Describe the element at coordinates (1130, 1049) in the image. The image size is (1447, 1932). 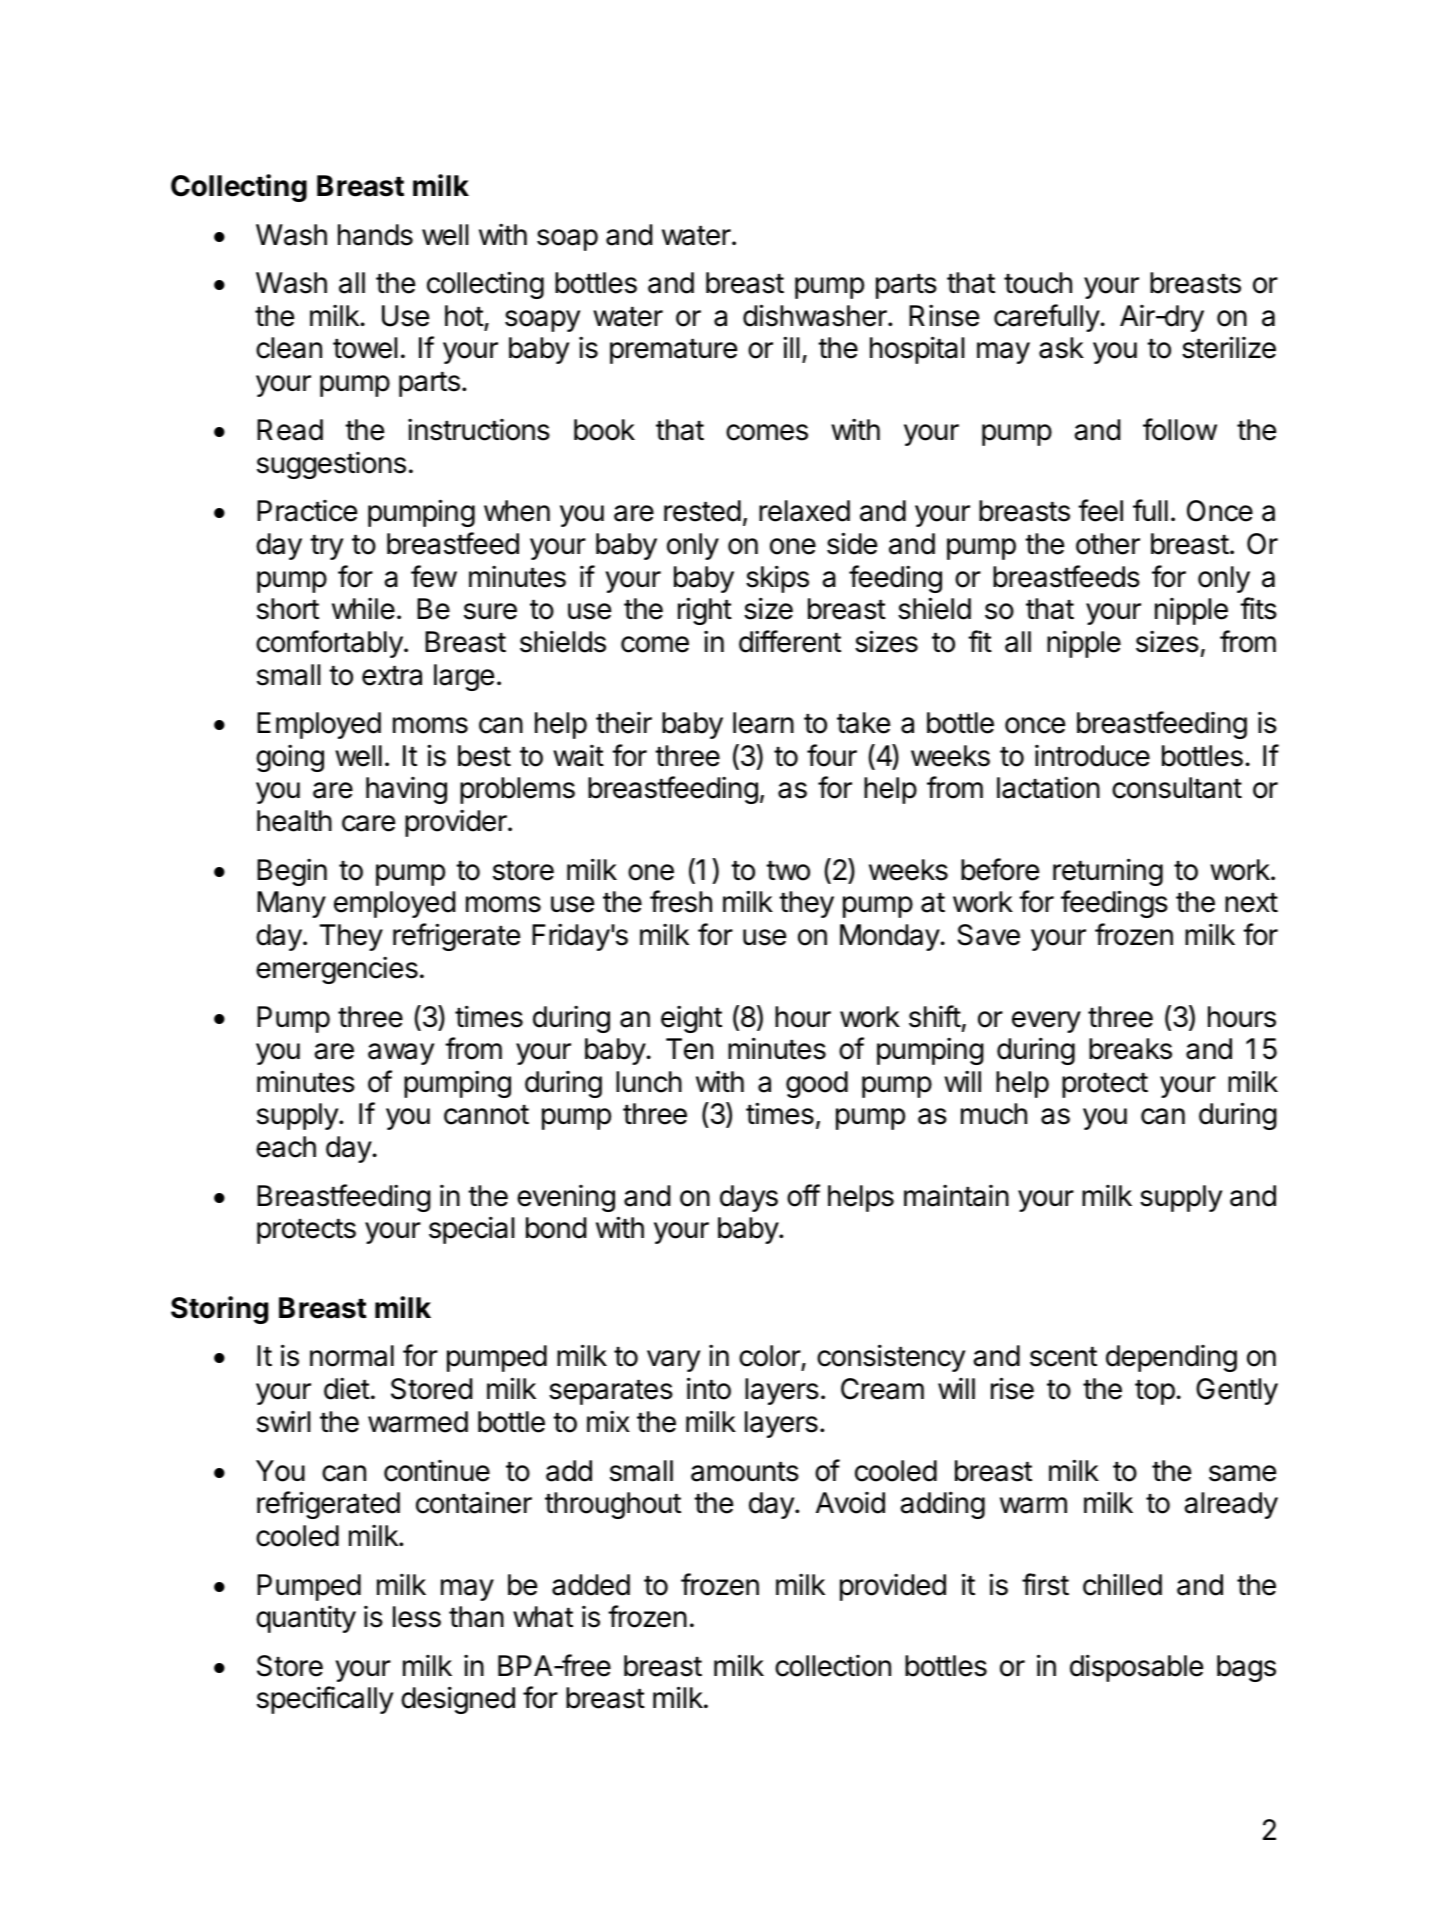
I see `breaks` at that location.
